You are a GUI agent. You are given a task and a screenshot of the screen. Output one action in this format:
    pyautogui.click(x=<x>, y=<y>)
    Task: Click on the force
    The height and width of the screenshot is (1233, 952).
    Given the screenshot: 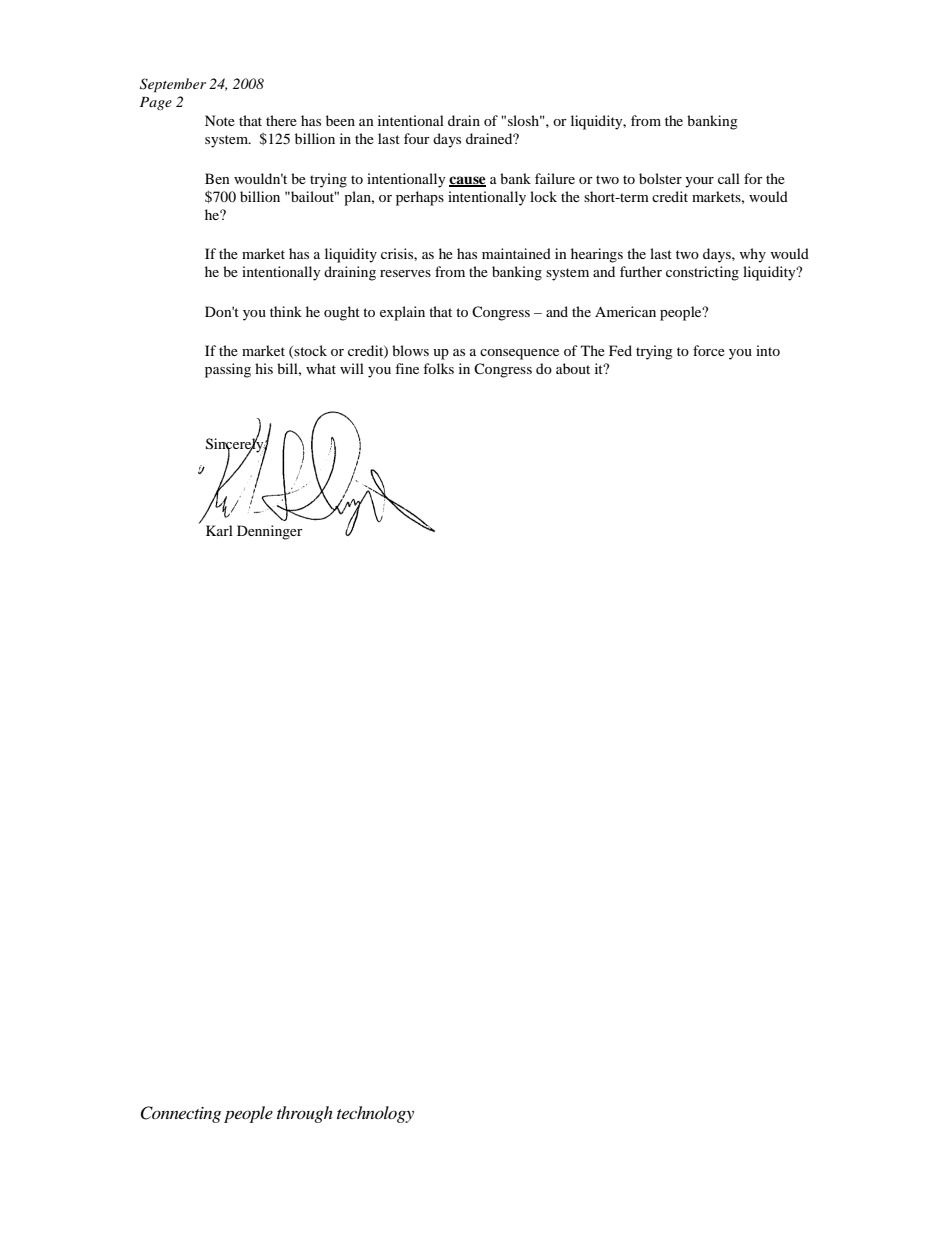 What is the action you would take?
    pyautogui.click(x=709, y=350)
